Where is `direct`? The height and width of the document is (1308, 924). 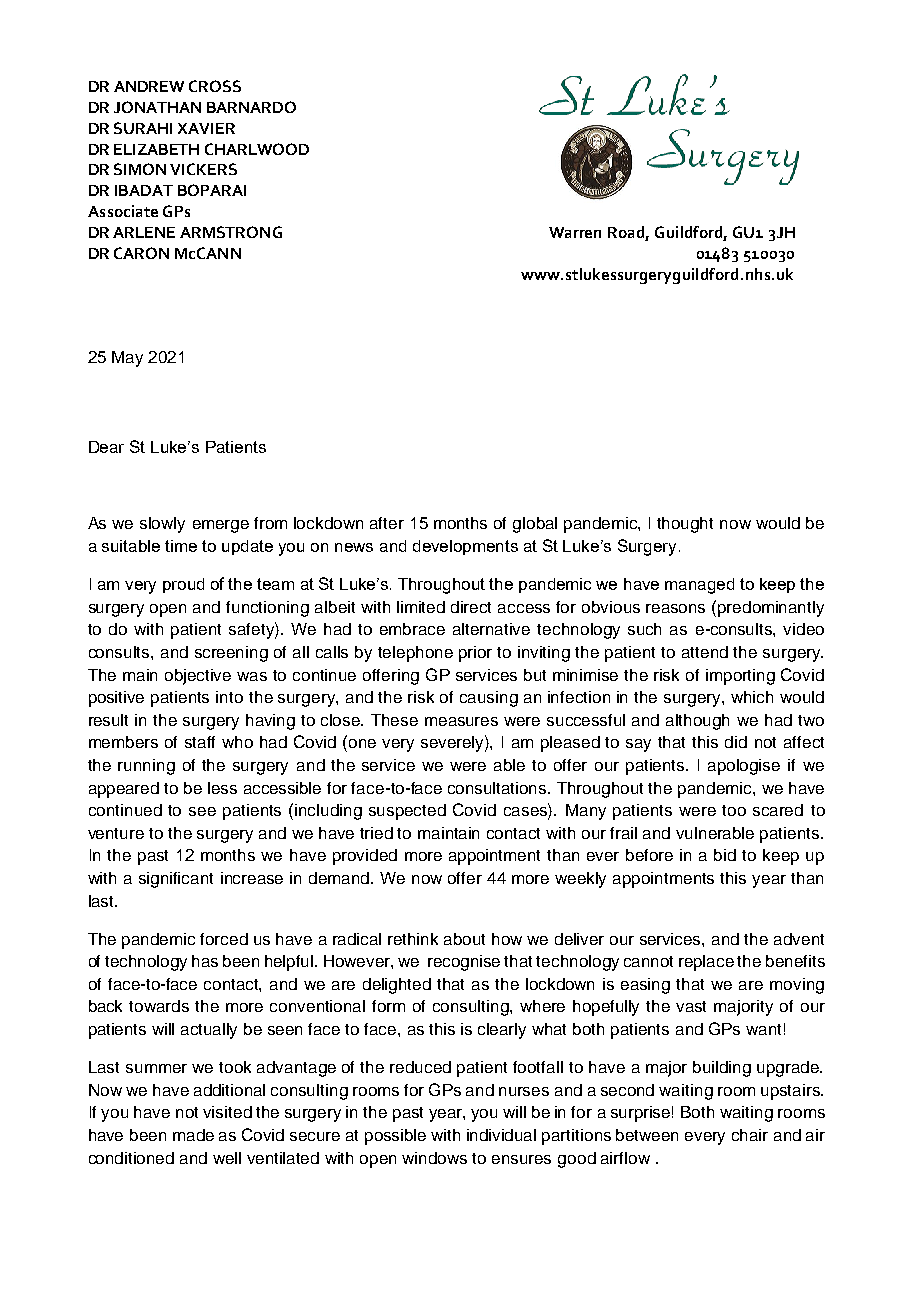 direct is located at coordinates (471, 607).
